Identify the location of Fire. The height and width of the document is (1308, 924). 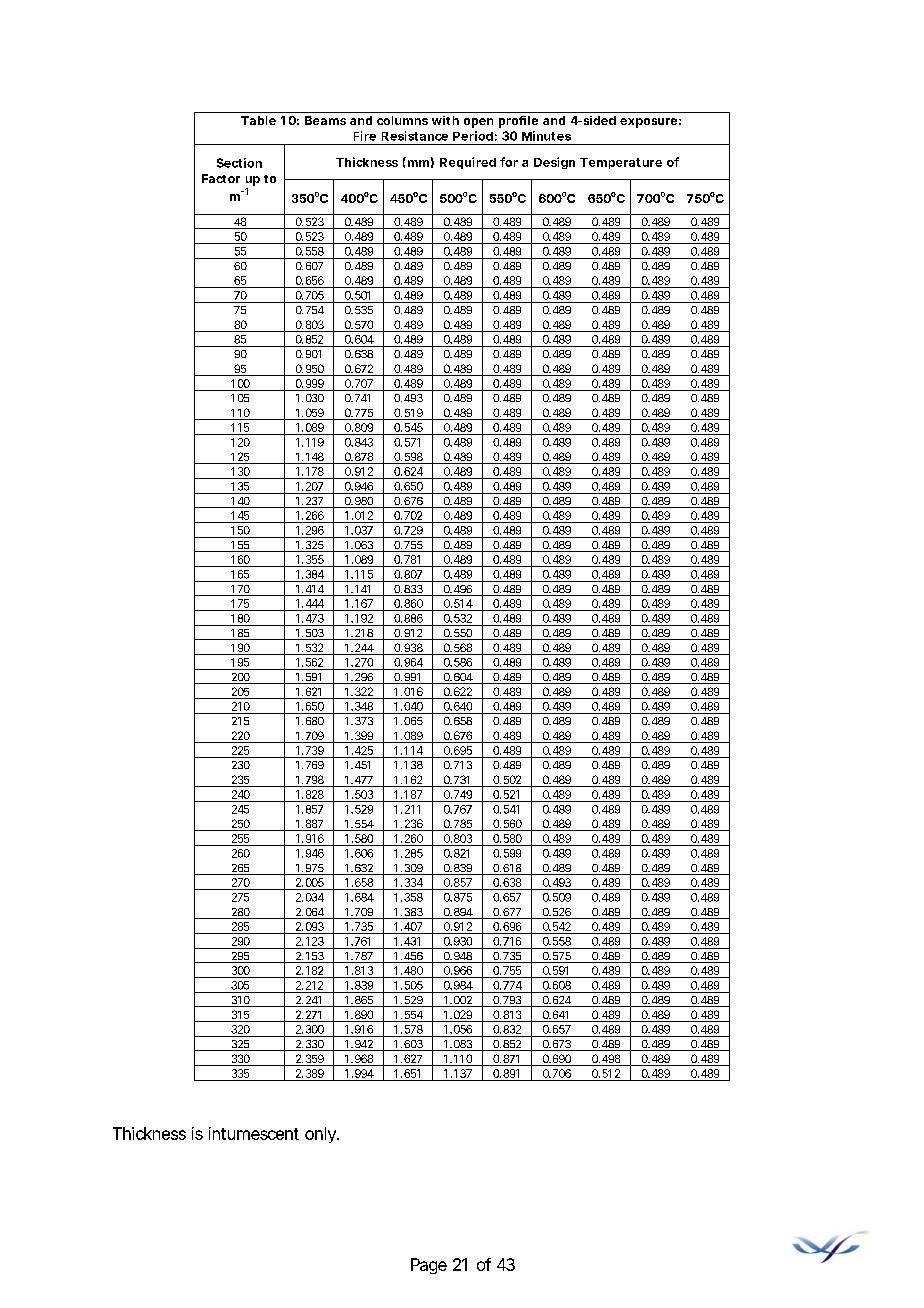
(365, 136).
